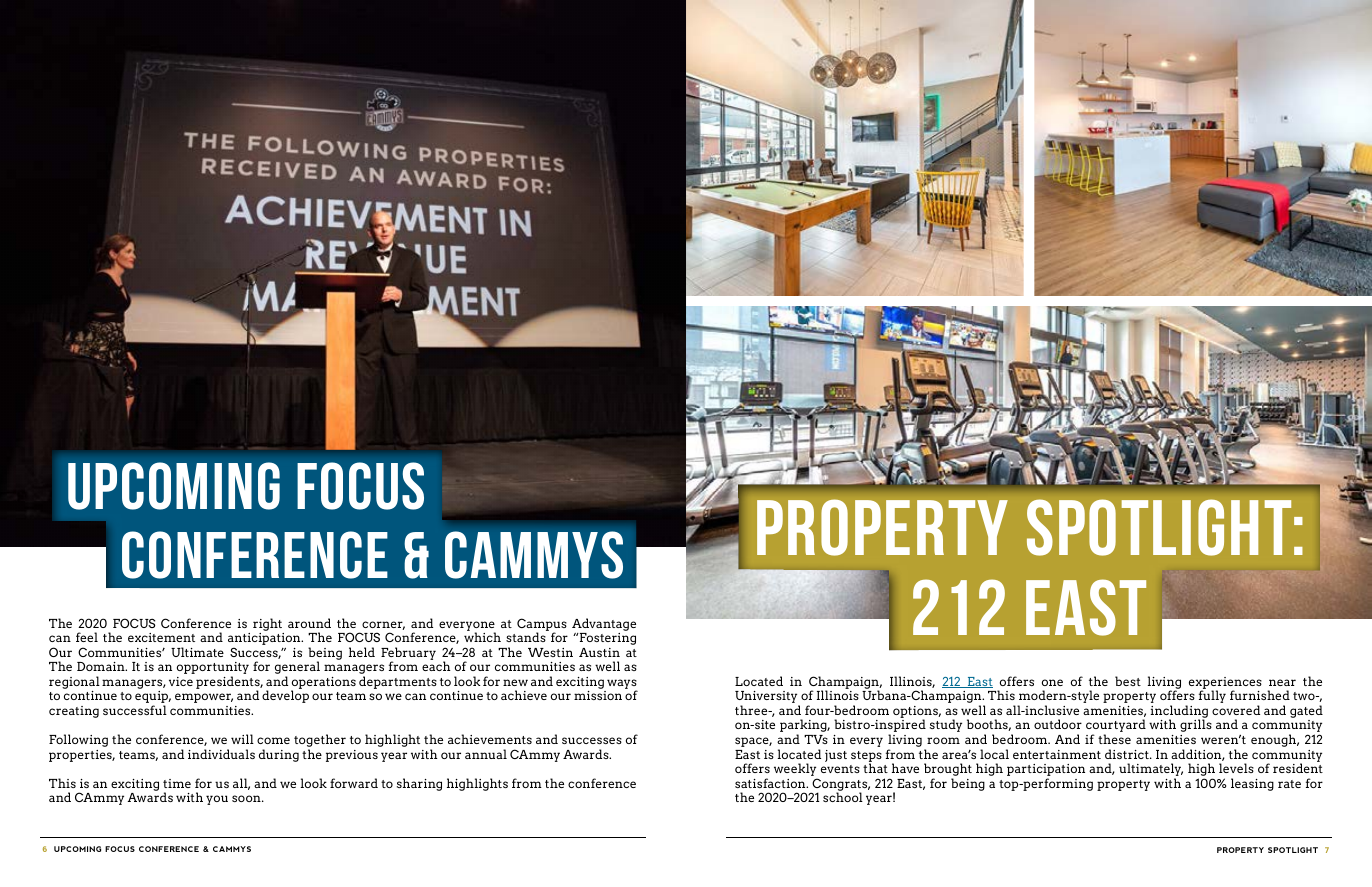  Describe the element at coordinates (74, 712) in the screenshot. I see `creating` at that location.
